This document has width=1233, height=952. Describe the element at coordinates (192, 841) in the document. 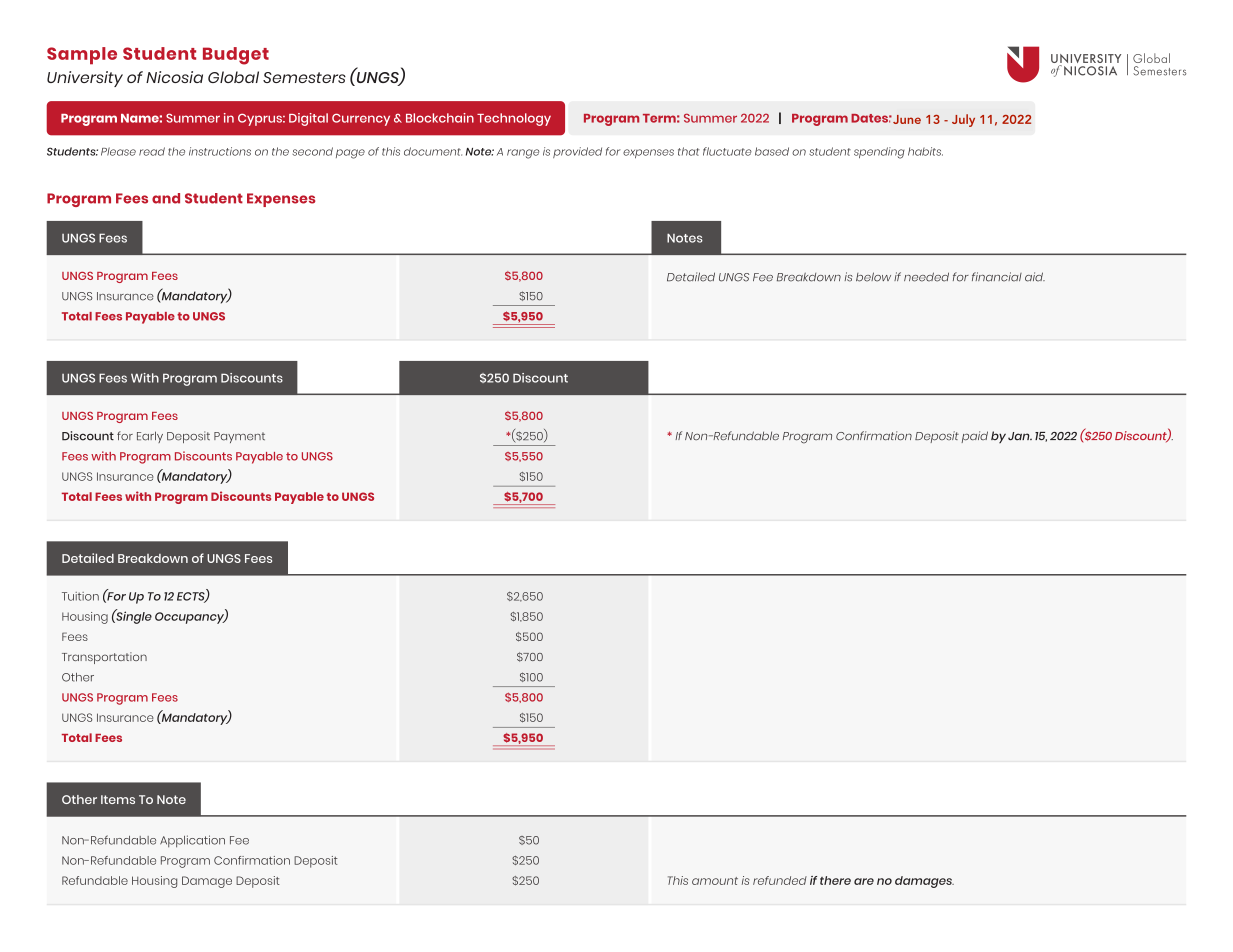

I see `Application` at that location.
